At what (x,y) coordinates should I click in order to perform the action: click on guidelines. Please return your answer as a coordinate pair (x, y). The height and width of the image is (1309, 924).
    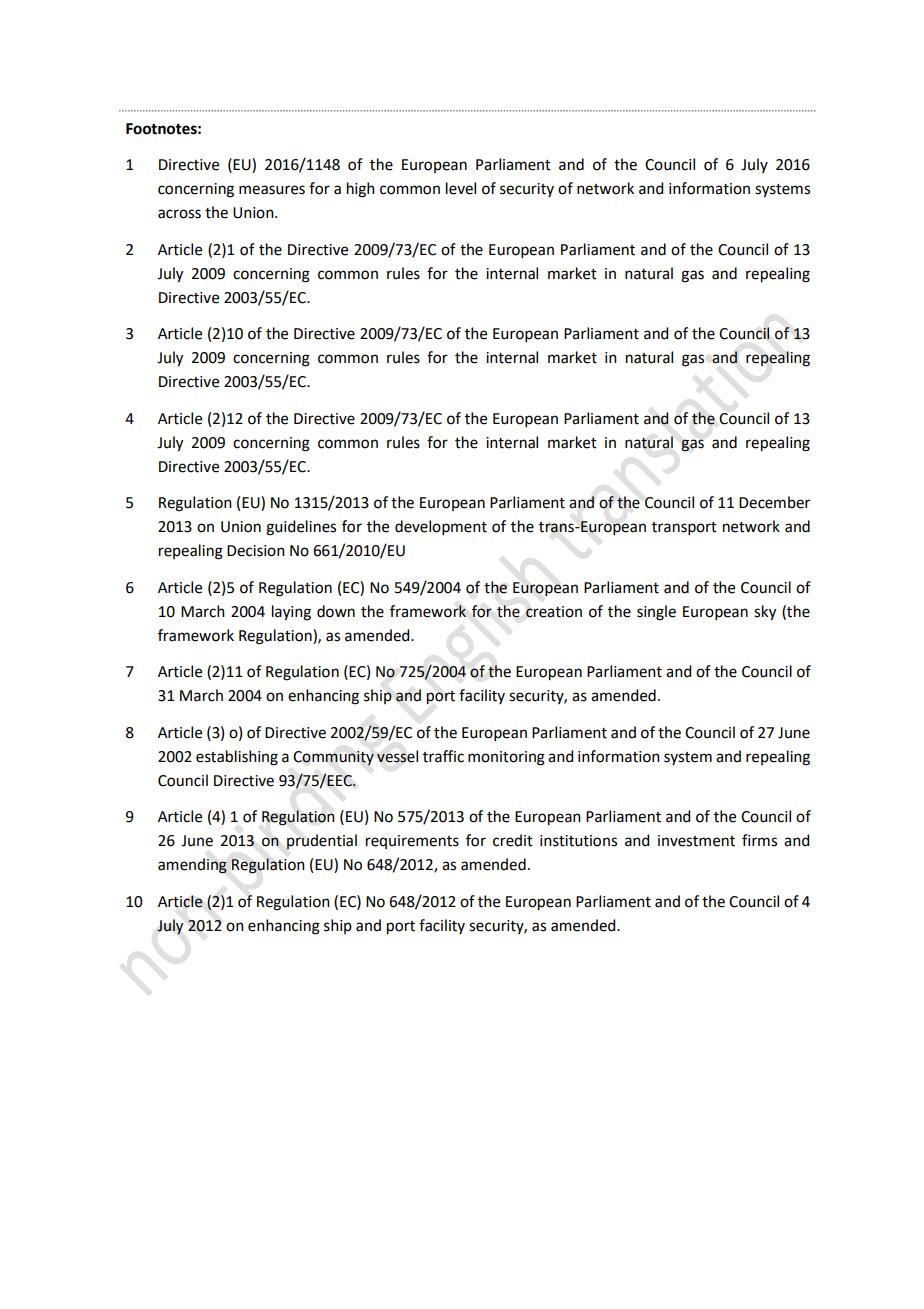
    Looking at the image, I should click on (301, 528).
